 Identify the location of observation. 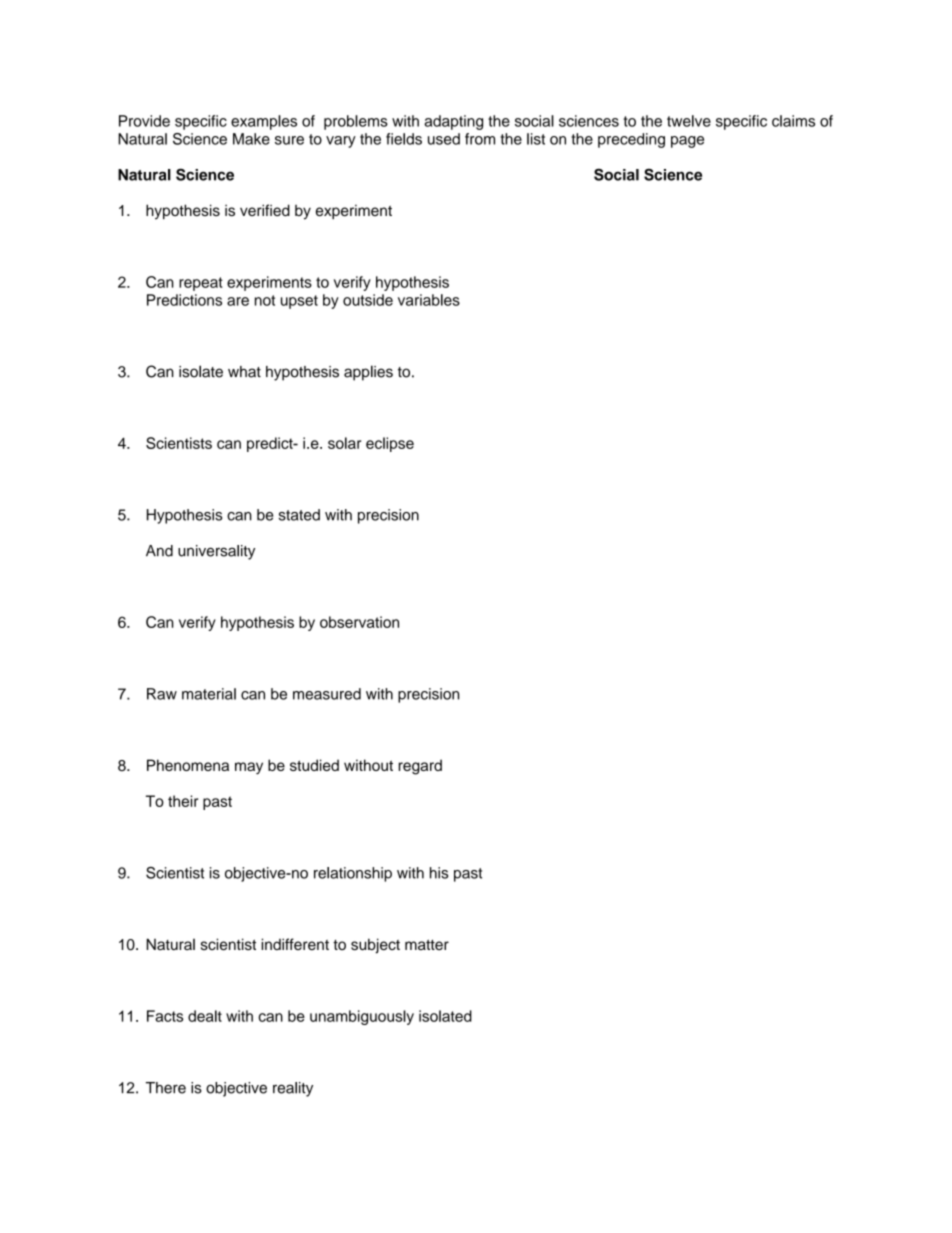
(359, 622).
